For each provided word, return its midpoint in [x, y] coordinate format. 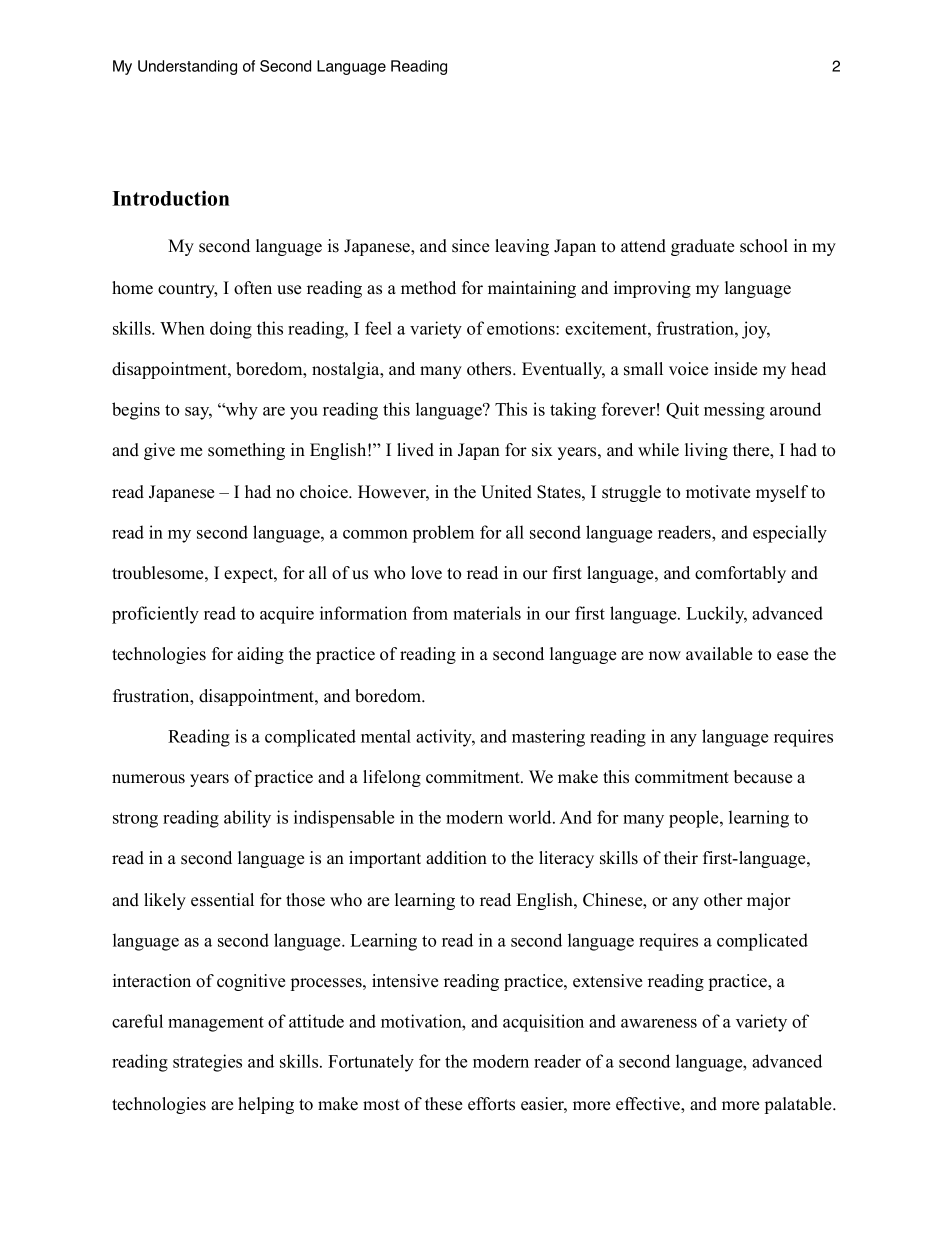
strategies [207, 1063]
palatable [799, 1105]
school [764, 246]
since [470, 246]
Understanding [187, 67]
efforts [491, 1104]
